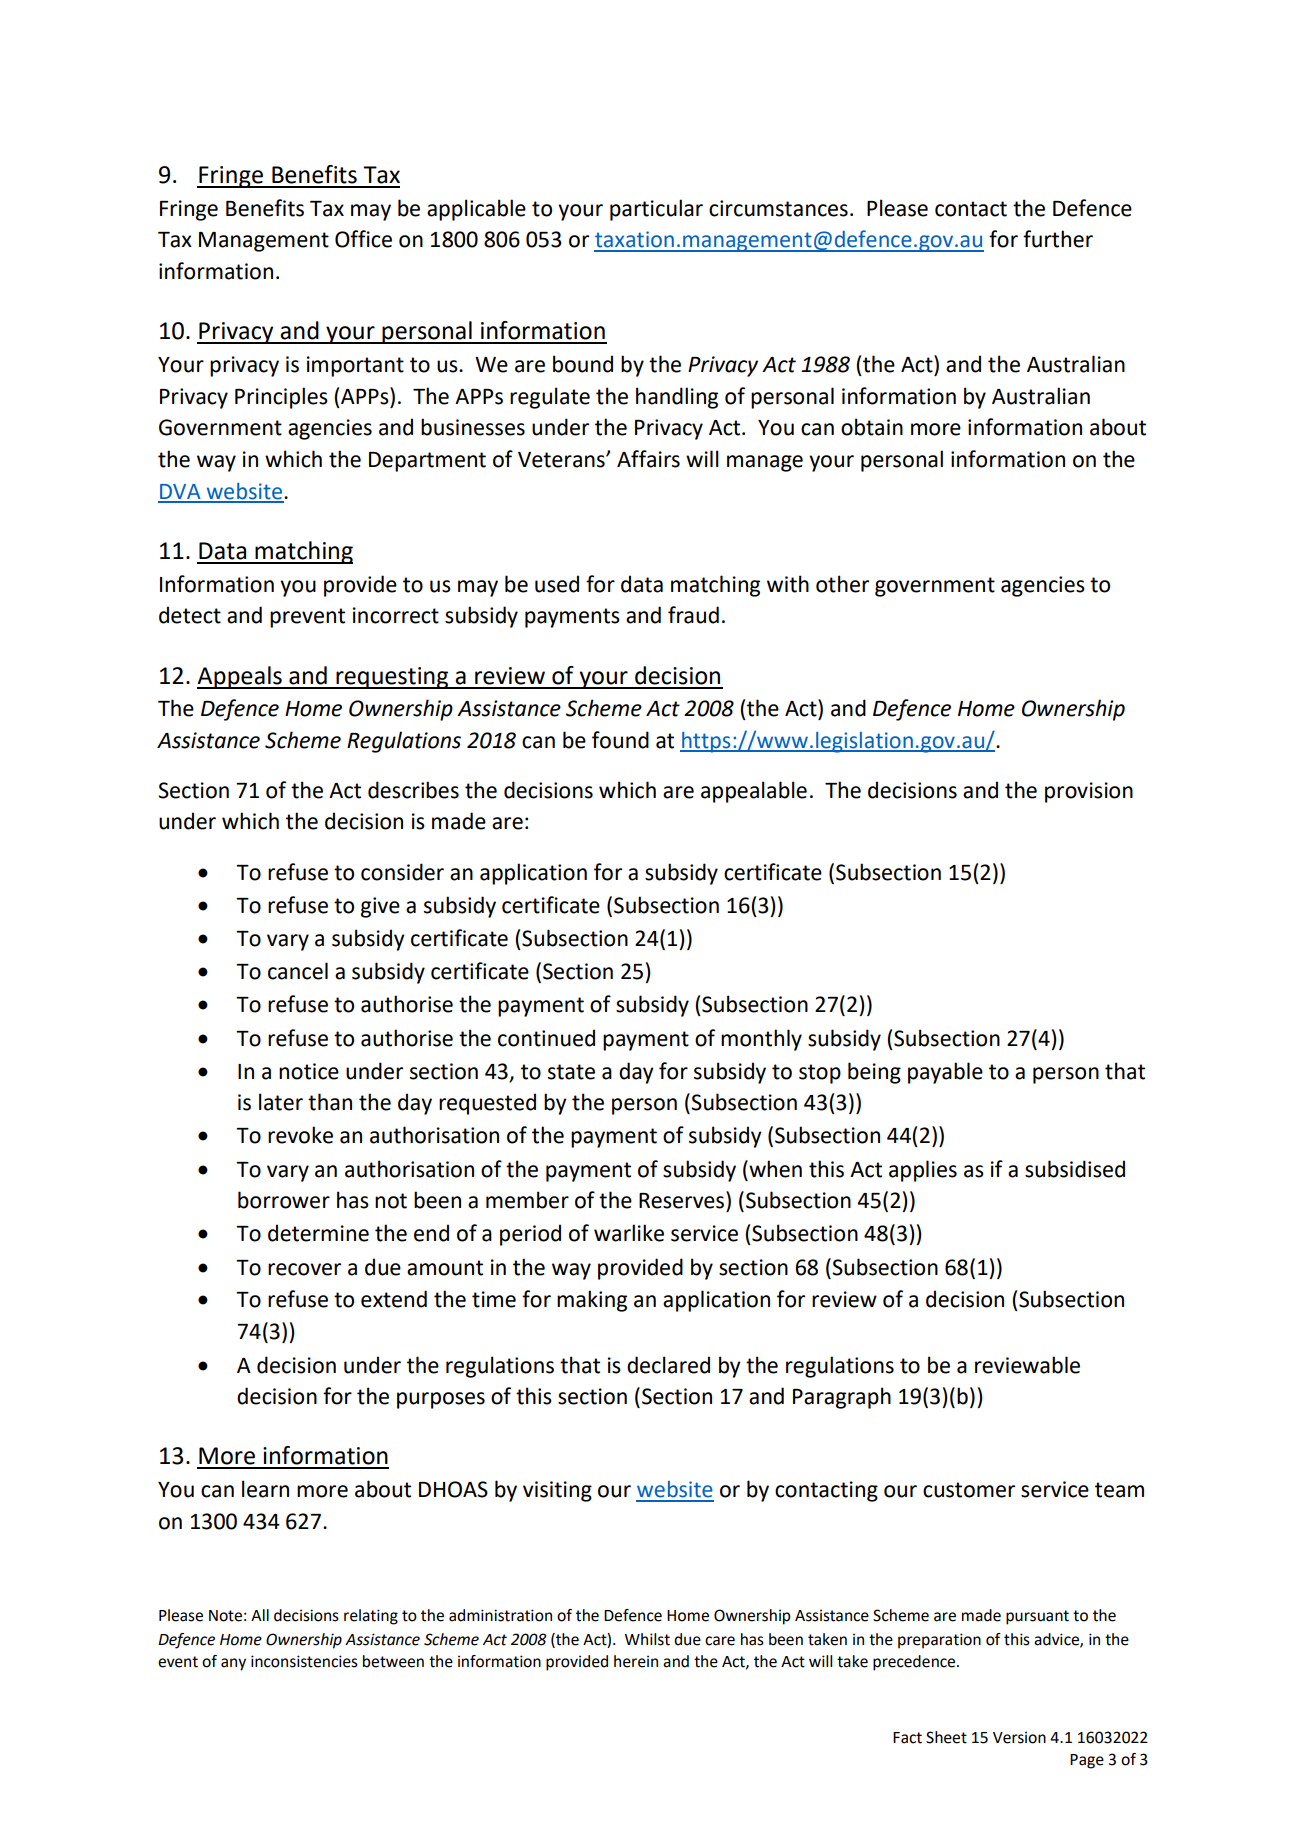  What do you see at coordinates (945, 1073) in the image?
I see `payable` at bounding box center [945, 1073].
